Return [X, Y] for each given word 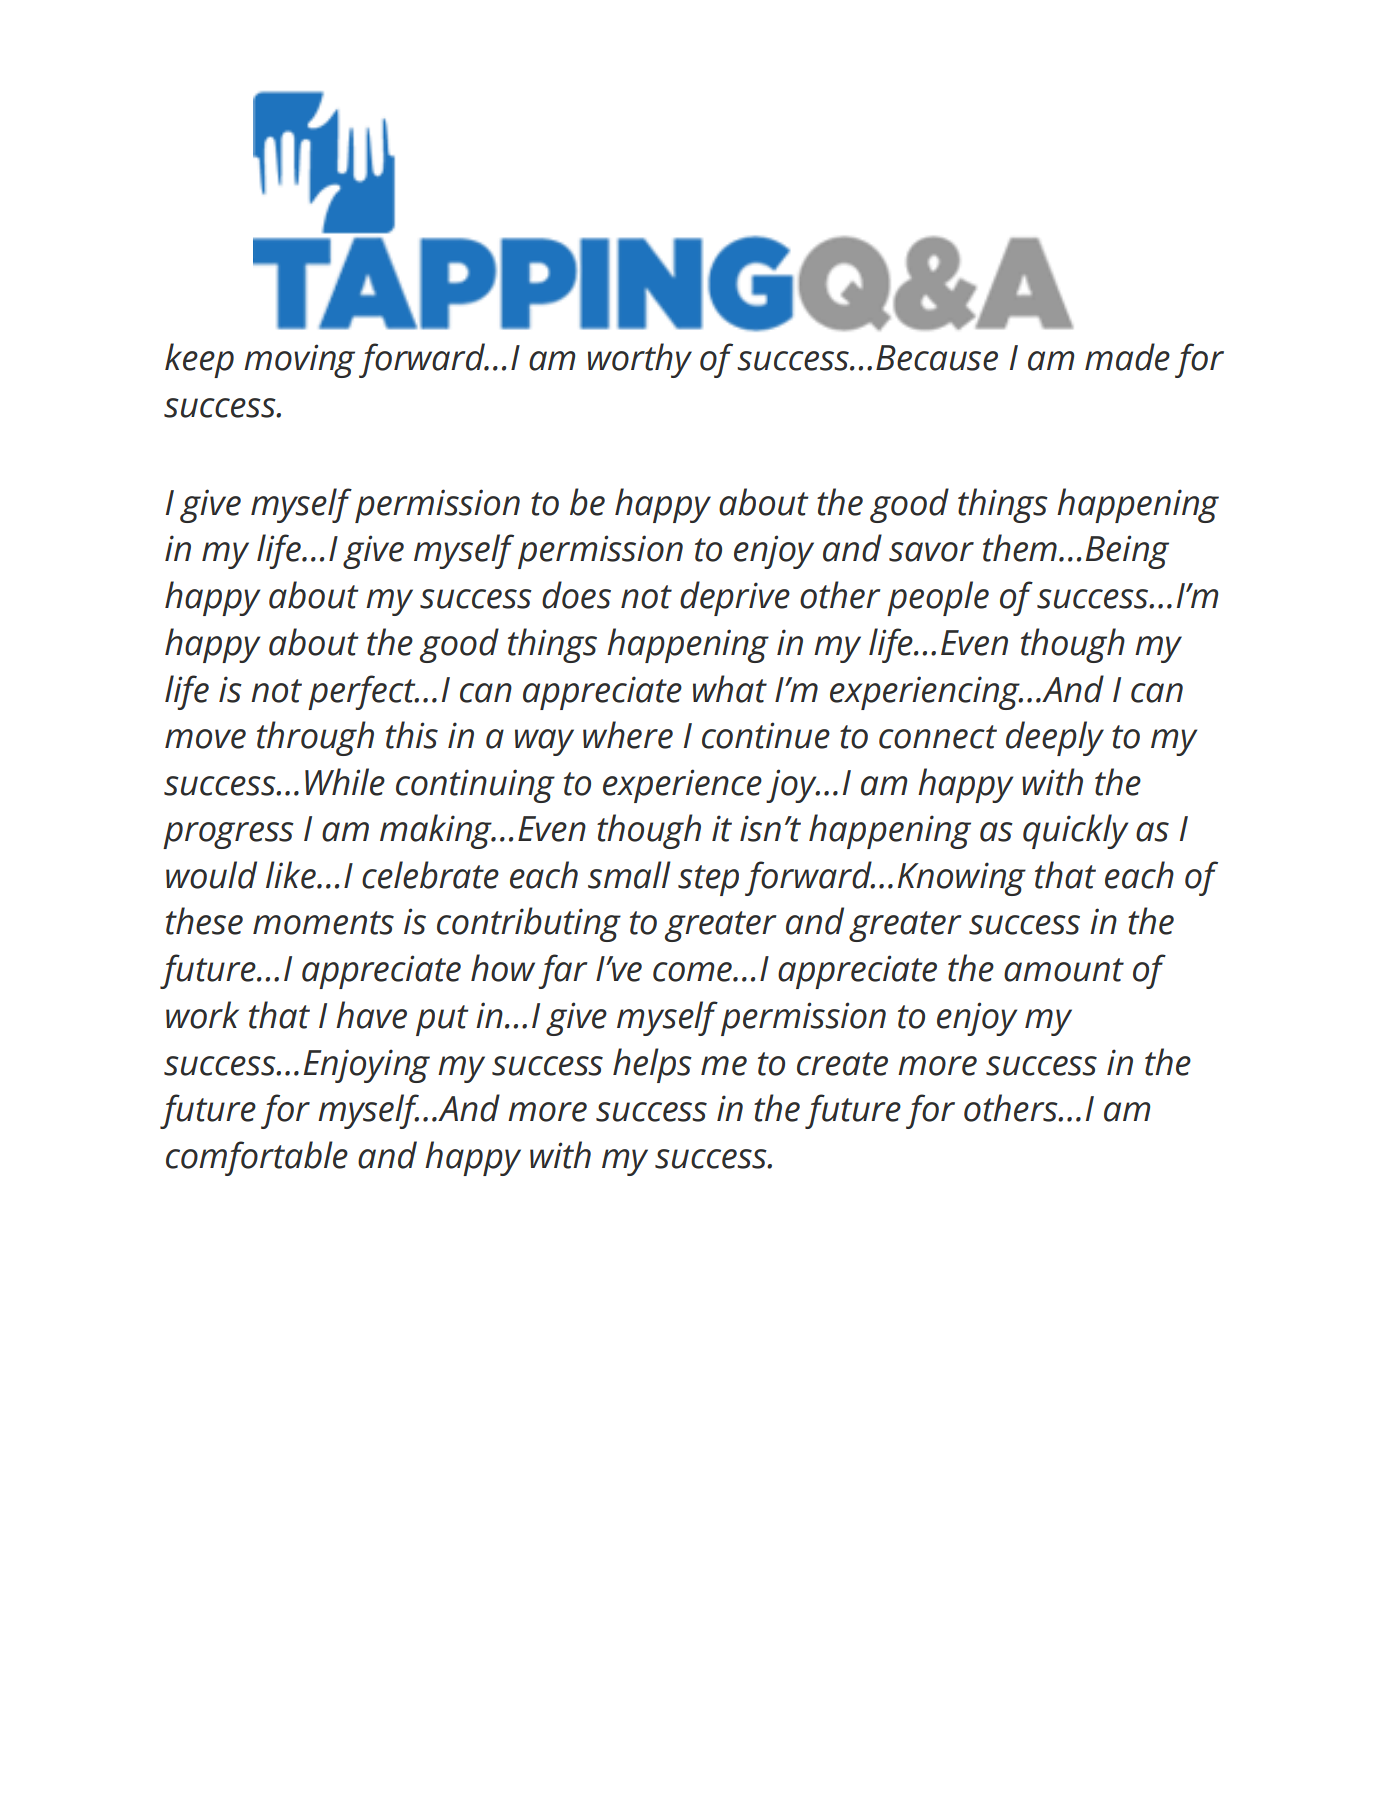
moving [299, 361]
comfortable [257, 1158]
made [1127, 357]
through [315, 738]
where [628, 735]
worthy [640, 360]
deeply [1055, 738]
